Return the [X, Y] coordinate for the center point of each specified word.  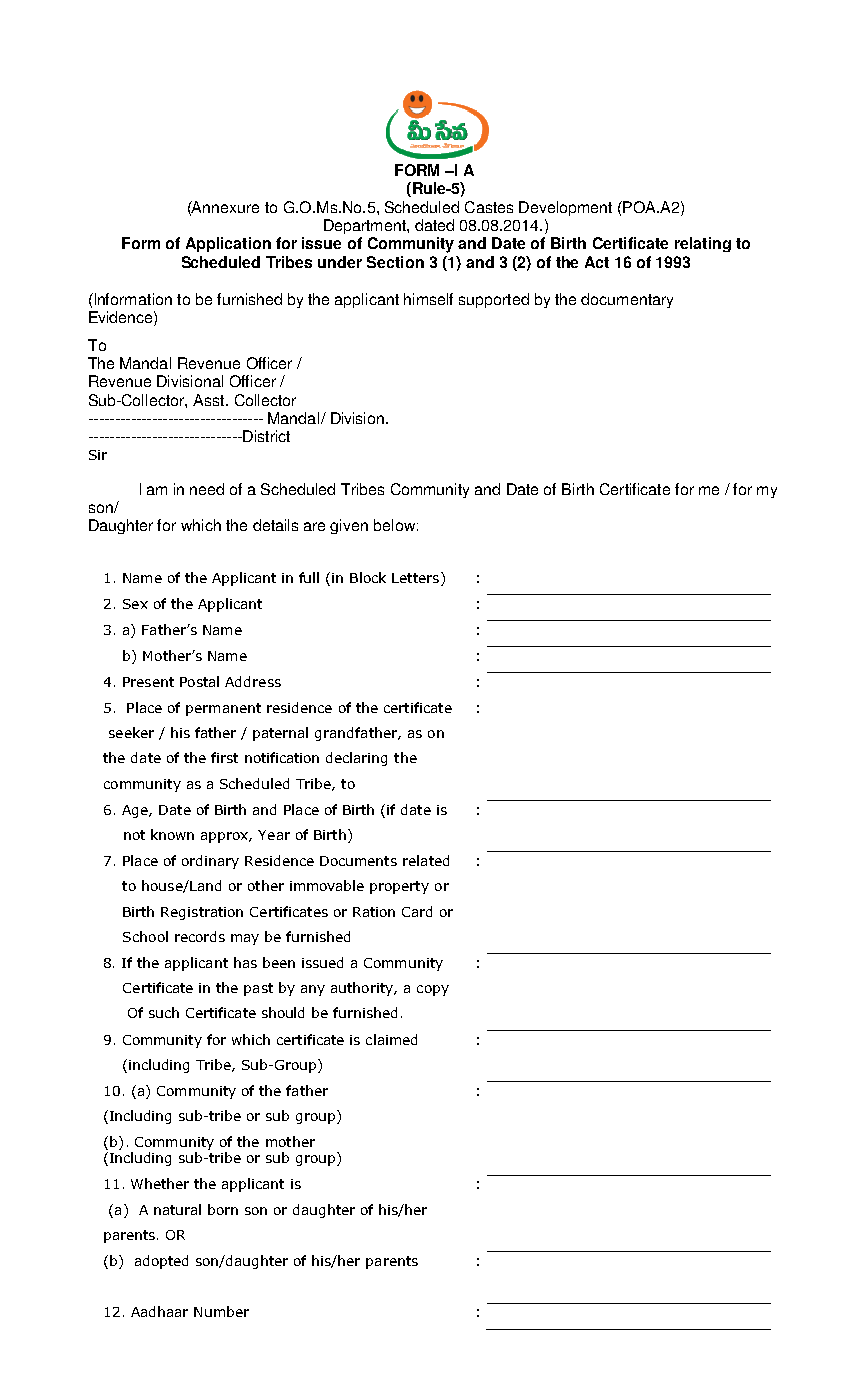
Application [228, 244]
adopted [161, 1262]
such [164, 1012]
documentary [627, 300]
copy [433, 990]
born [223, 1209]
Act [597, 262]
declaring [356, 759]
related [426, 860]
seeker [131, 732]
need [207, 489]
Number [221, 1311]
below [394, 525]
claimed [391, 1039]
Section [395, 262]
